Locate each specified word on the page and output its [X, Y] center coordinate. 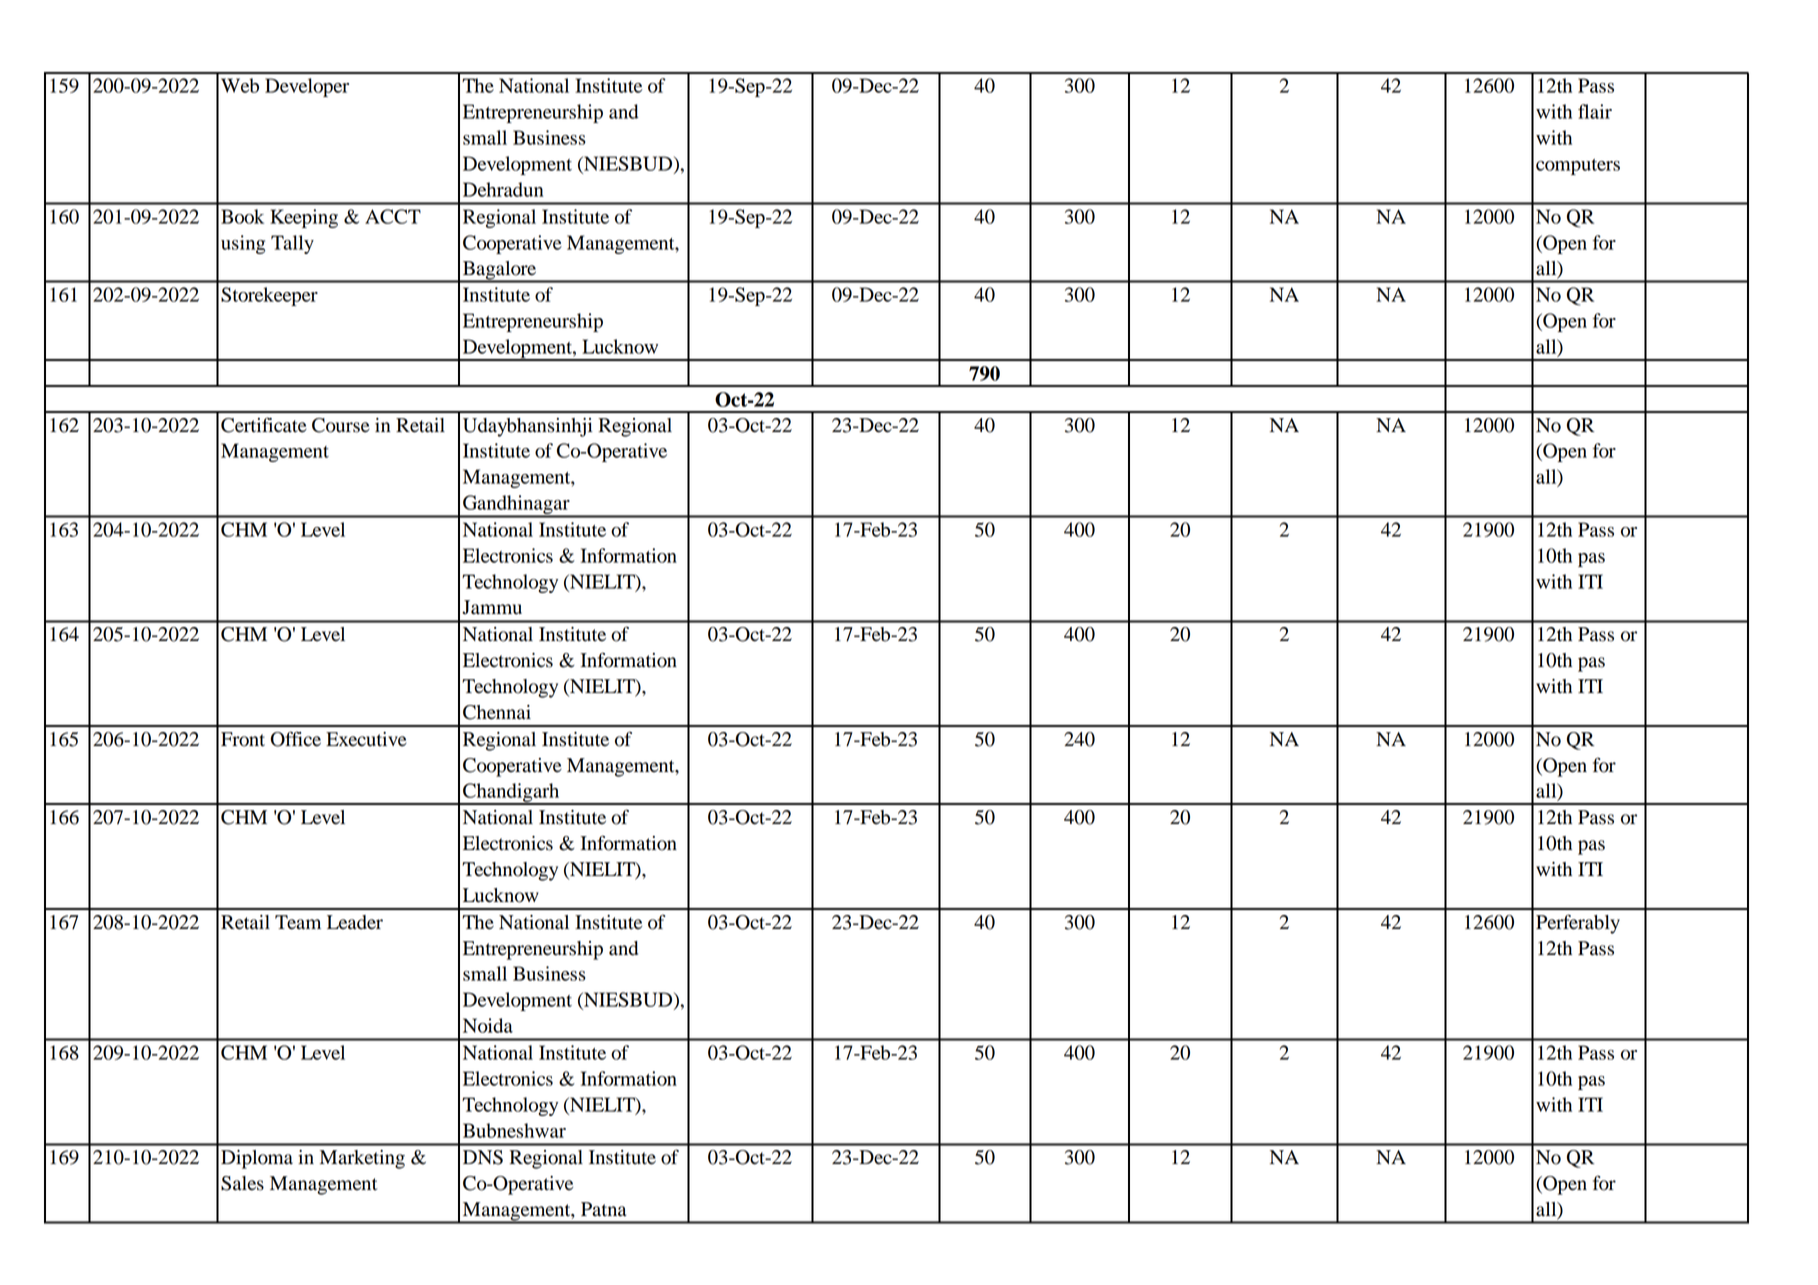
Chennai [497, 712]
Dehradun [503, 189]
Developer [307, 87]
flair [1595, 111]
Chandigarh [511, 794]
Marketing [362, 1159]
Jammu [492, 607]
